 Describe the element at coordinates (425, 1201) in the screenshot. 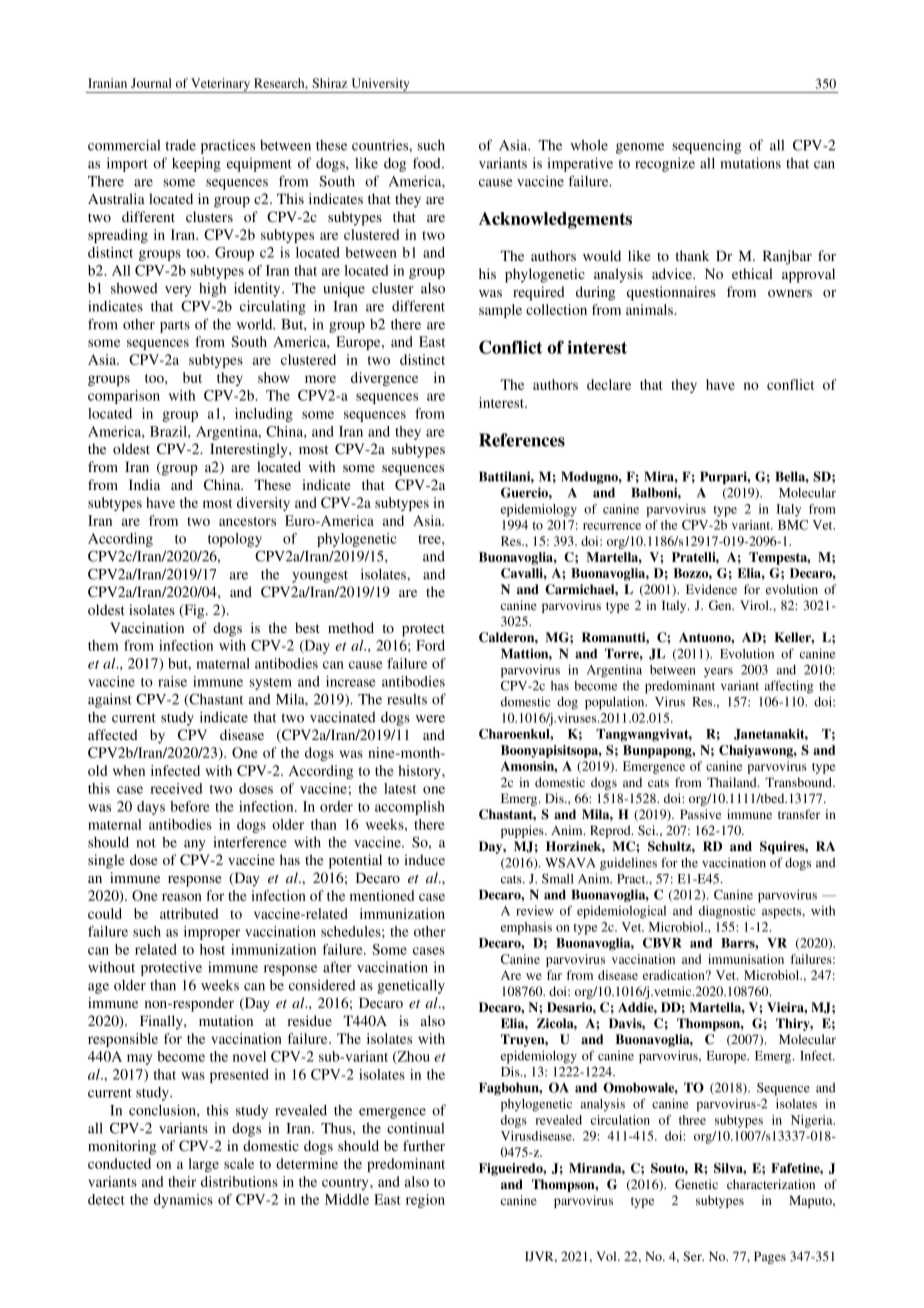

I see `region` at that location.
